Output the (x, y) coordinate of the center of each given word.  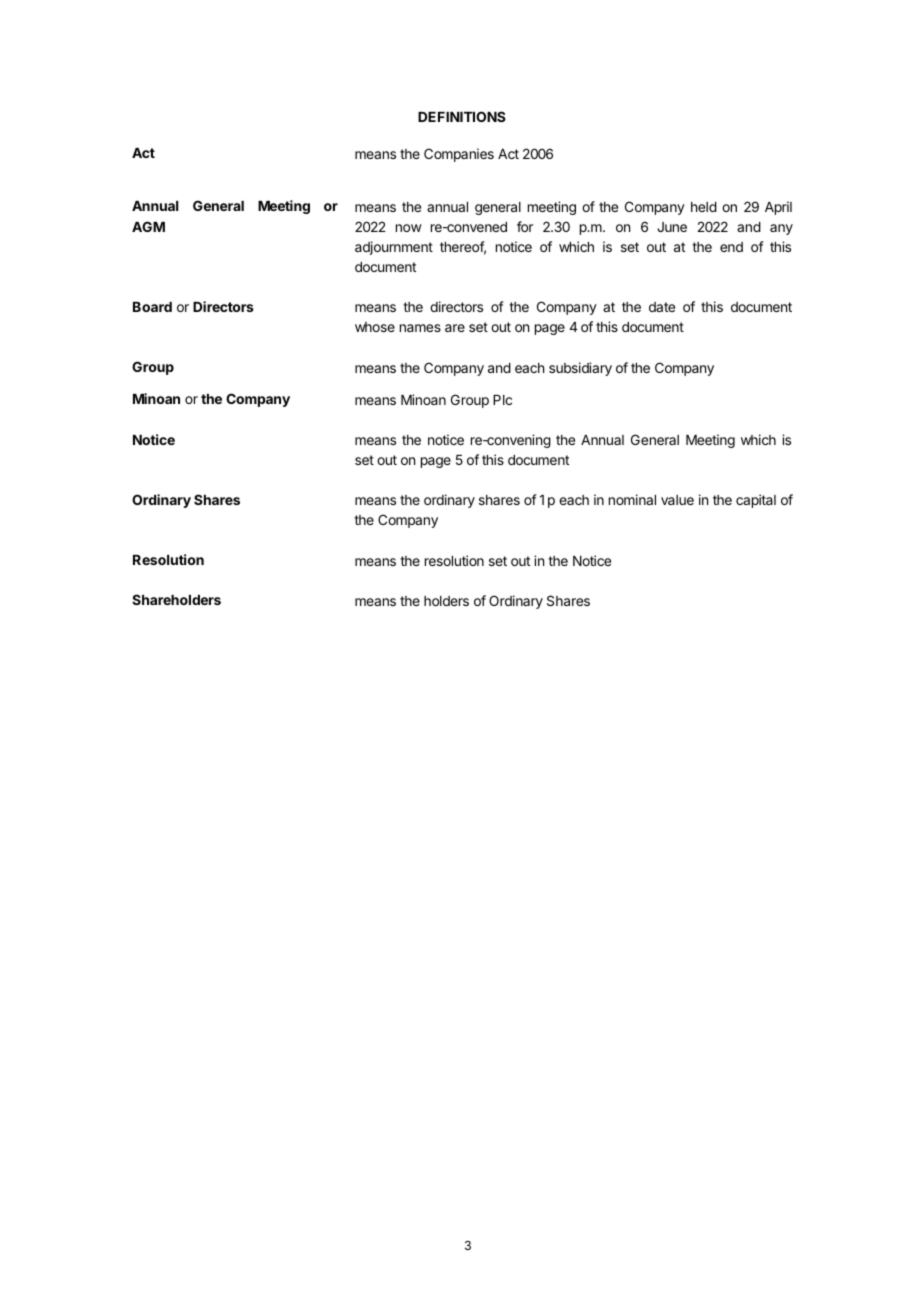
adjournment (394, 248)
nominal (632, 499)
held (704, 207)
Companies (459, 155)
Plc (502, 400)
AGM (148, 226)
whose (375, 327)
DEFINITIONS (462, 116)
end (731, 247)
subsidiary (580, 369)
